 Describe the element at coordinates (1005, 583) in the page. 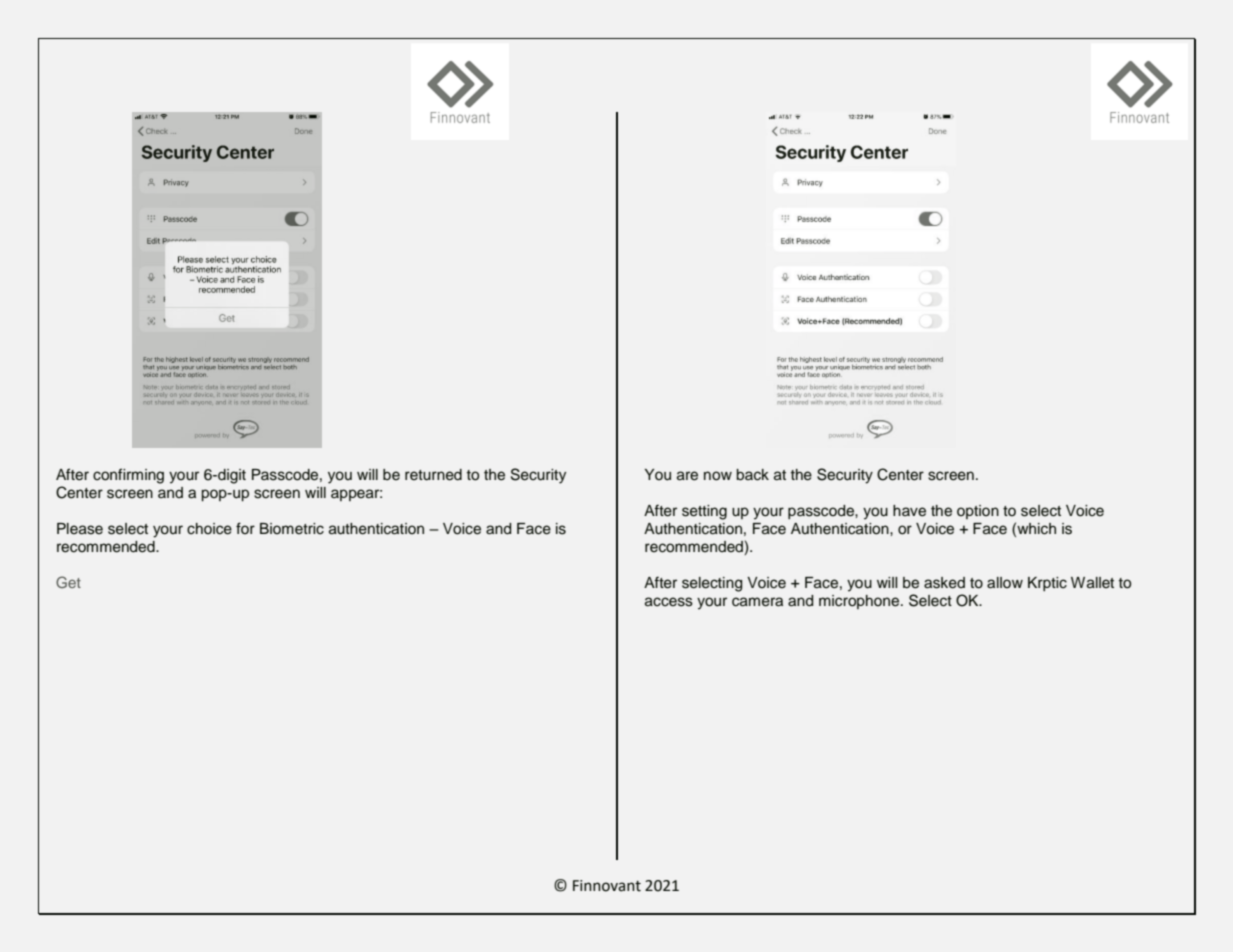

I see `allow` at that location.
